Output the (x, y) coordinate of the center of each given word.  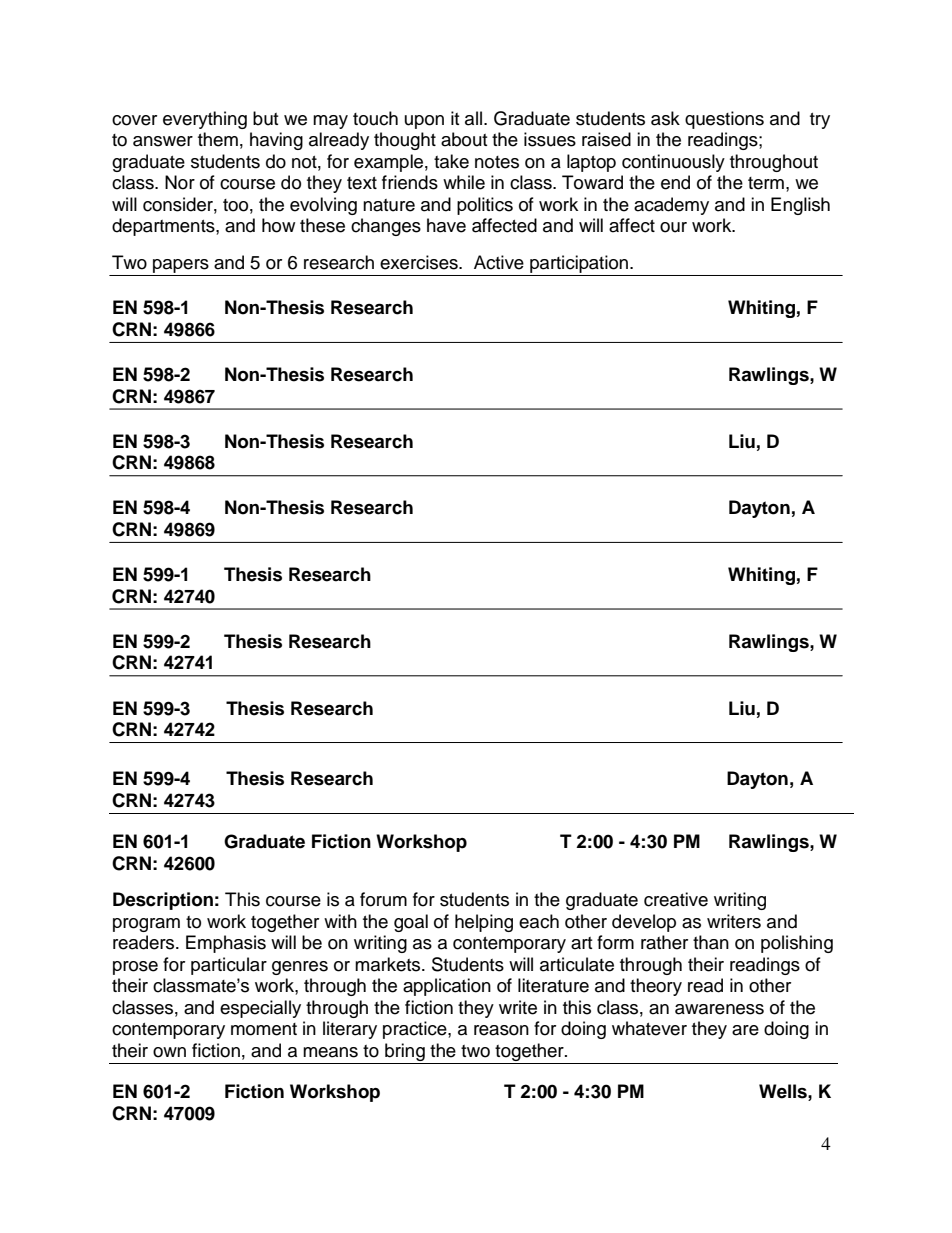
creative (676, 899)
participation (579, 265)
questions (724, 120)
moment (264, 1029)
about (464, 139)
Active (499, 262)
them (218, 139)
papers (181, 267)
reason (501, 1030)
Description (163, 901)
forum (383, 899)
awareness (719, 1009)
